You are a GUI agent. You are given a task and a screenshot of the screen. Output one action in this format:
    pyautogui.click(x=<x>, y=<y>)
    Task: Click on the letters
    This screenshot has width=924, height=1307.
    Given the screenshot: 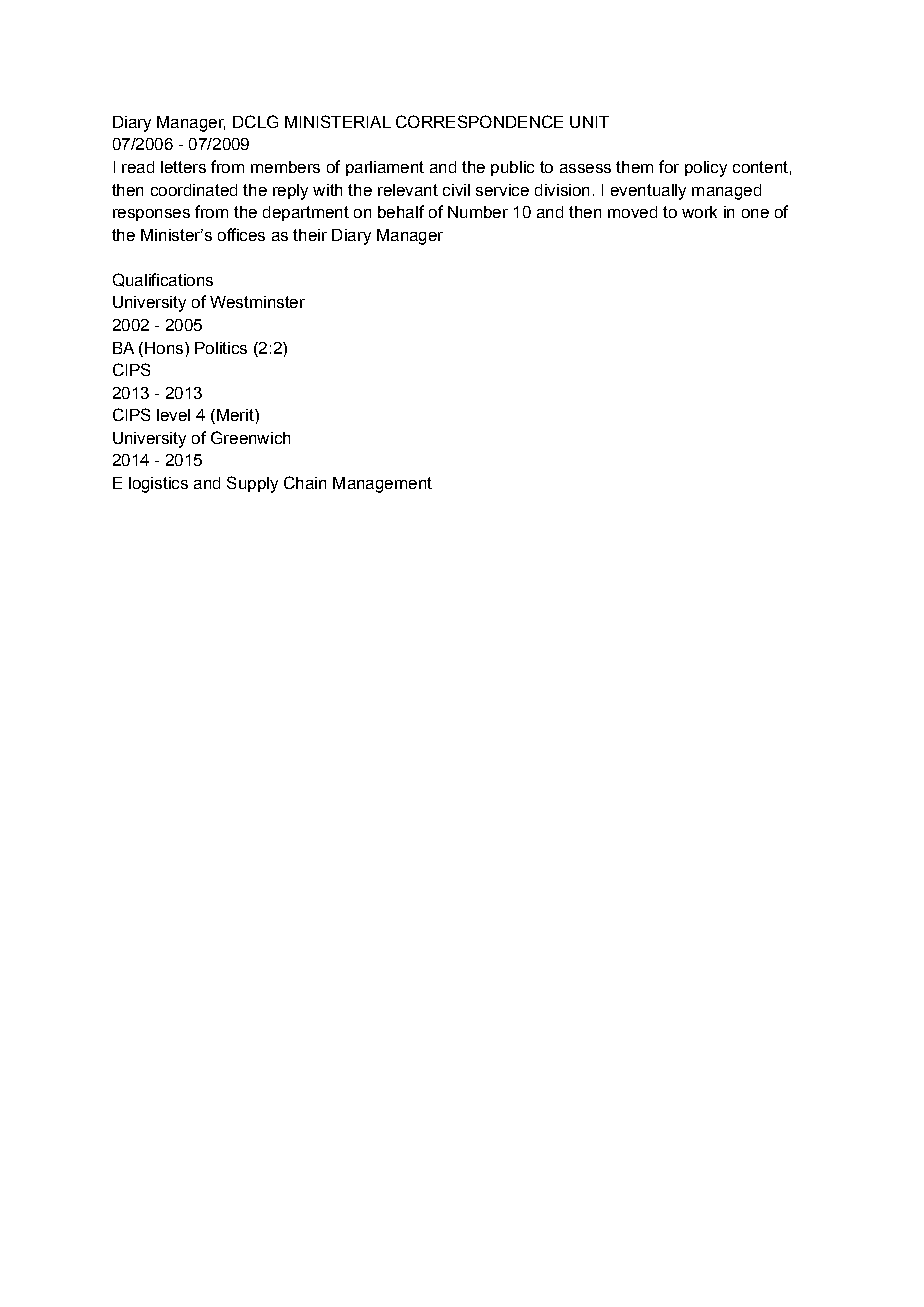 What is the action you would take?
    pyautogui.click(x=183, y=167)
